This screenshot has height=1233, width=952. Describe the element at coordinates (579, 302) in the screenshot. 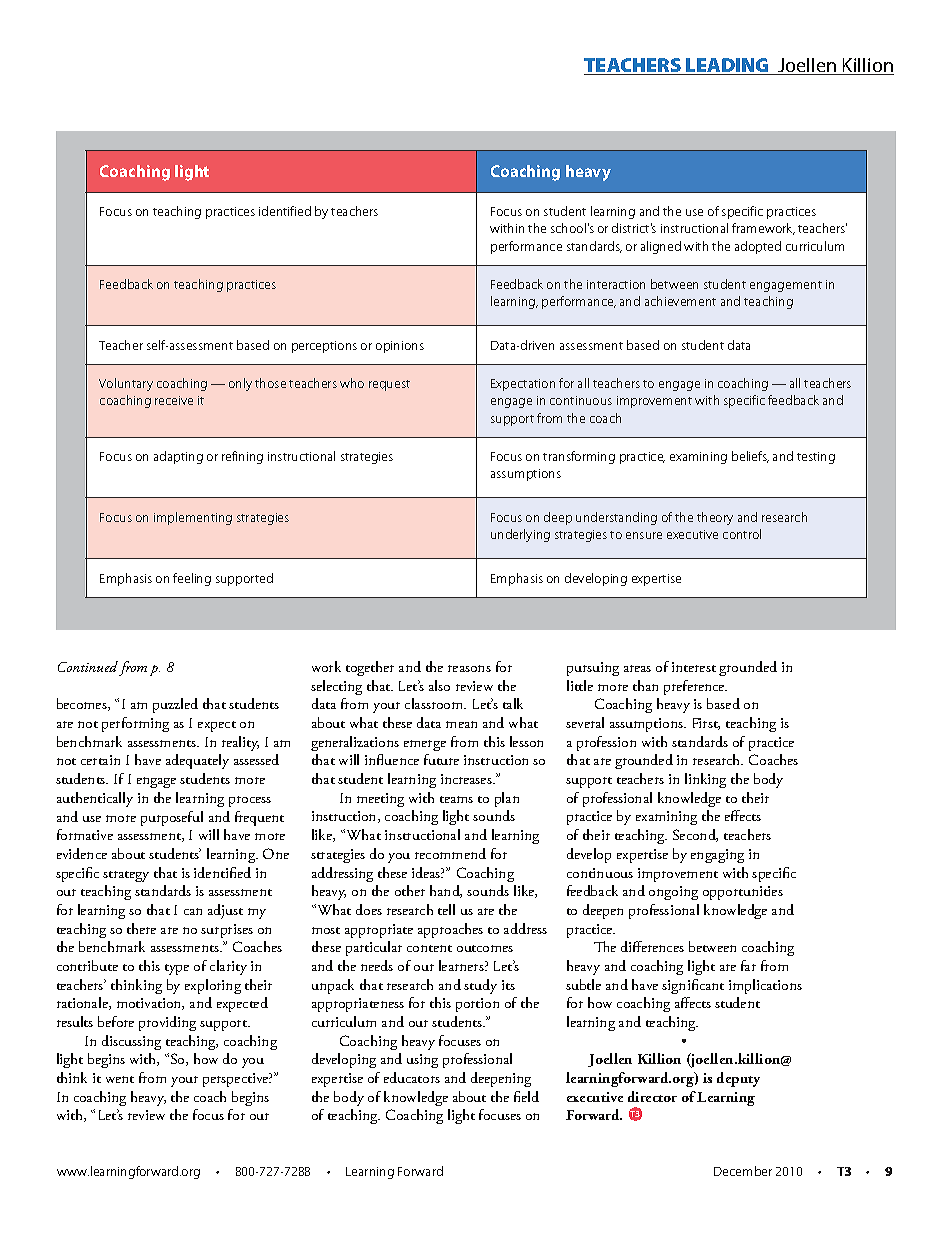

I see `performance` at that location.
